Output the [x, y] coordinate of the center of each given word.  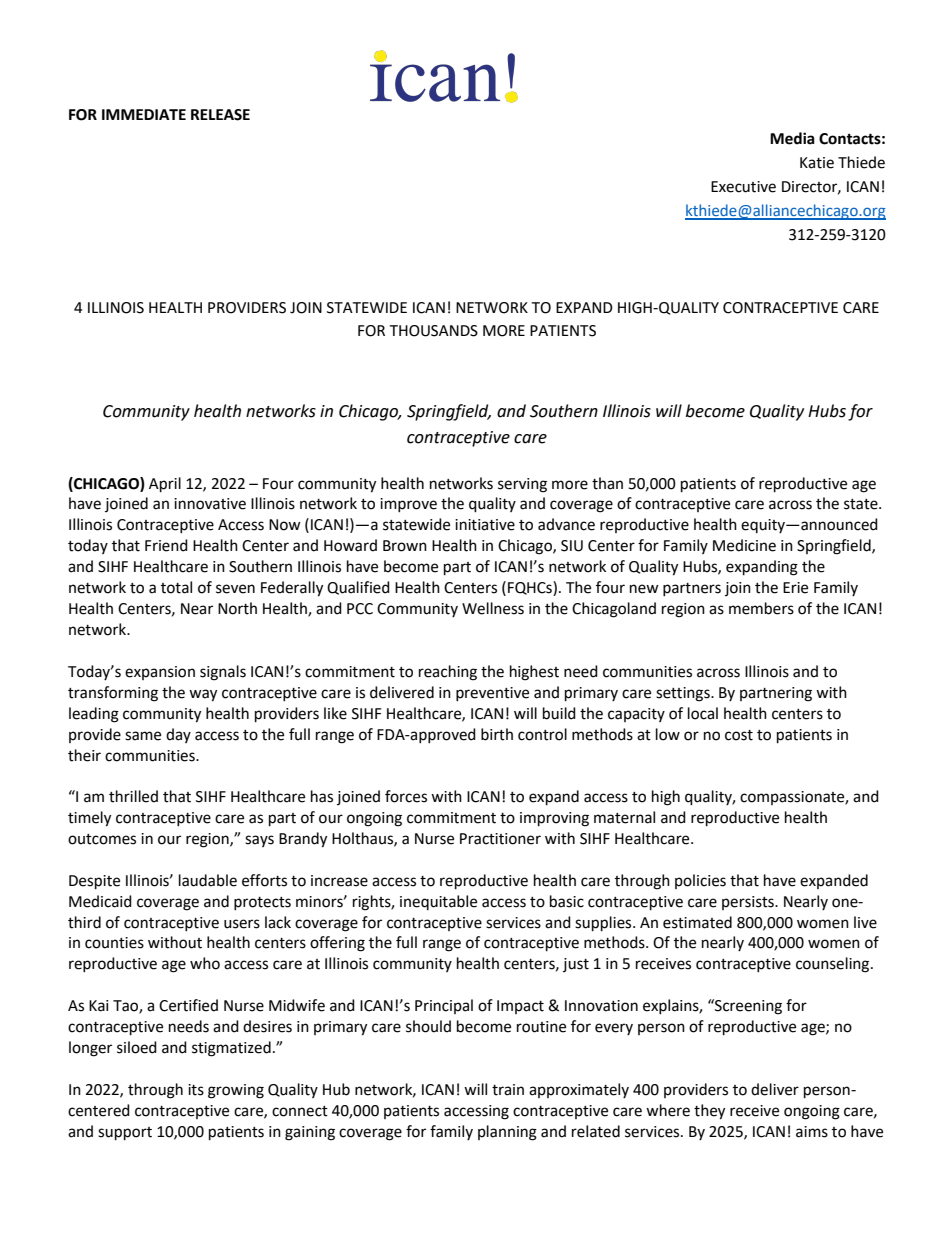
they [709, 1112]
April [165, 485]
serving [522, 485]
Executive [743, 187]
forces [406, 796]
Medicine [744, 545]
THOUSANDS [433, 331]
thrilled [133, 796]
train [508, 1090]
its [196, 1090]
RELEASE [220, 115]
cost [739, 735]
